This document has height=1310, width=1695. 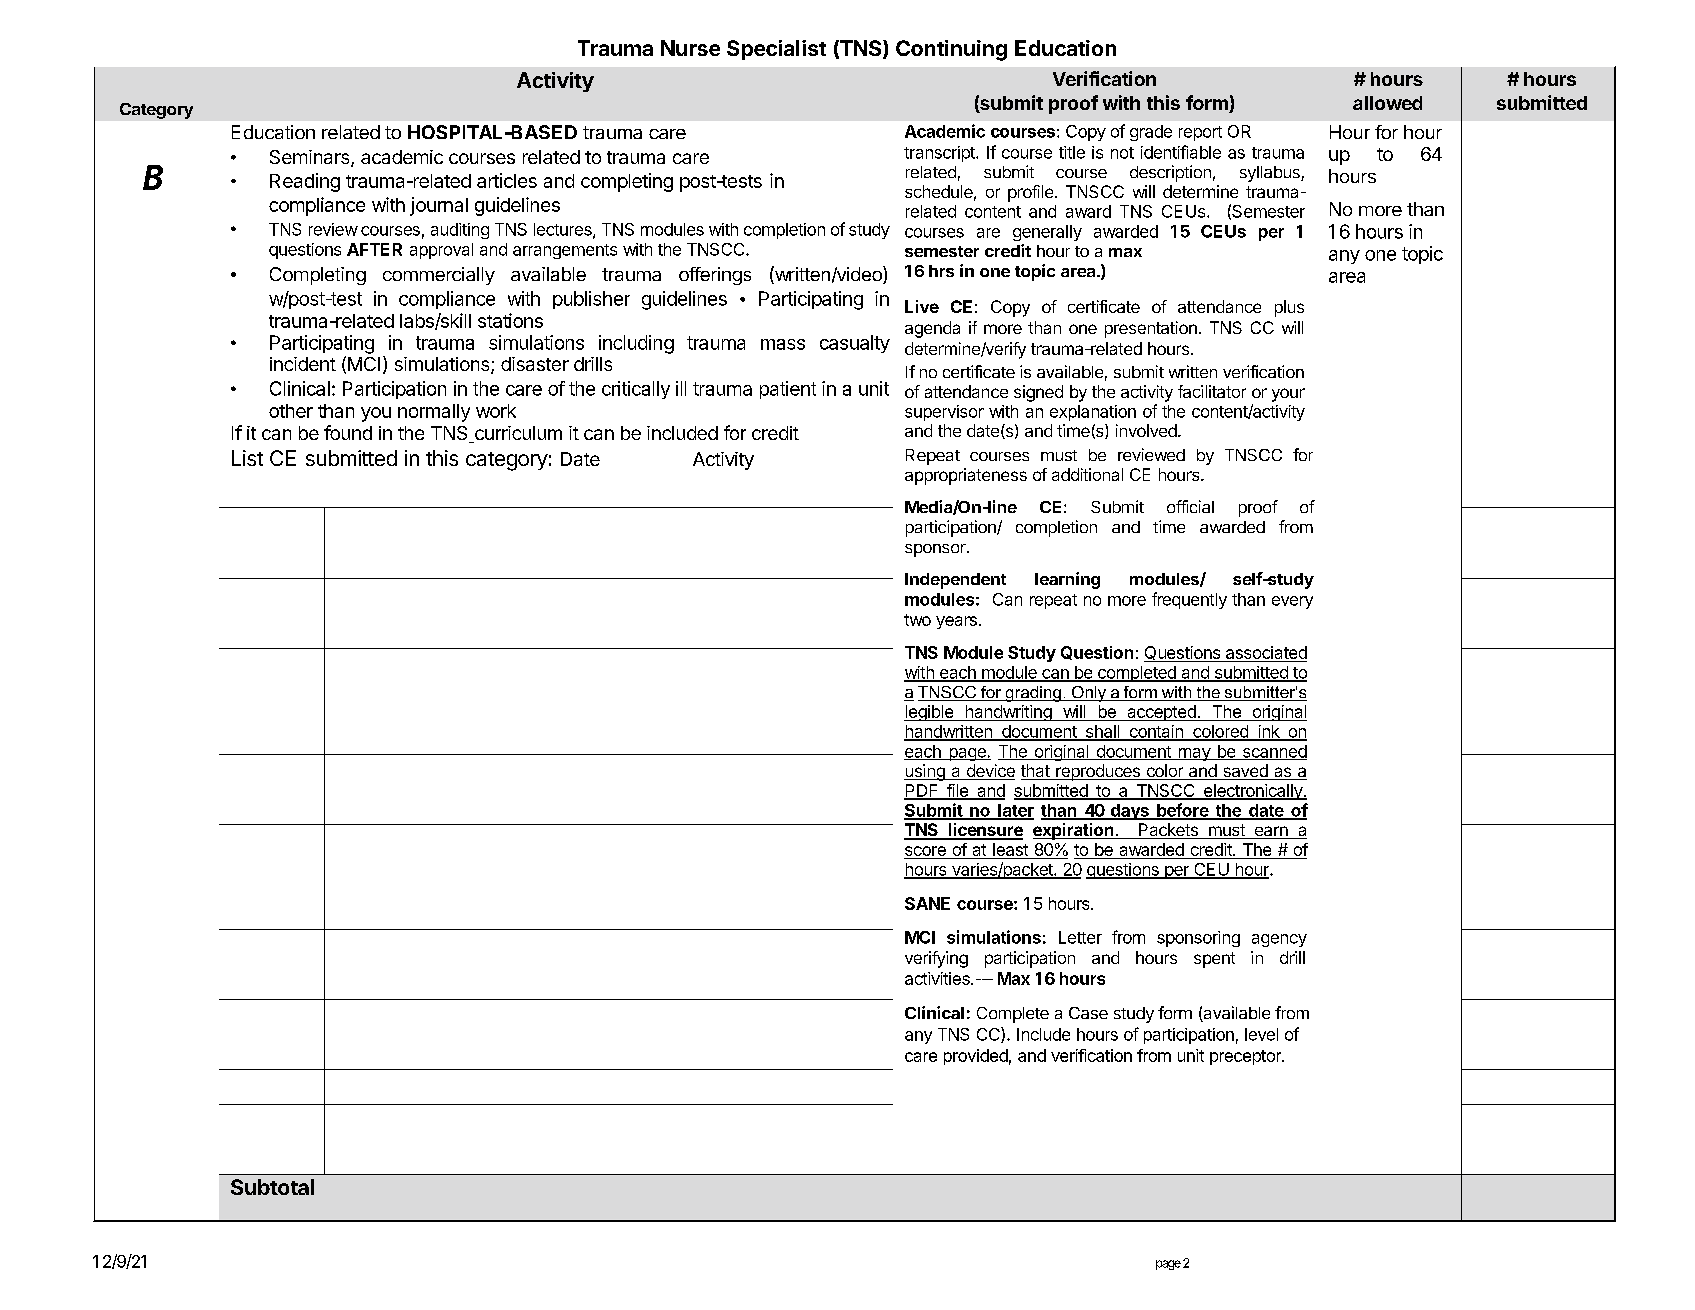 What do you see at coordinates (917, 620) in the document?
I see `two` at bounding box center [917, 620].
